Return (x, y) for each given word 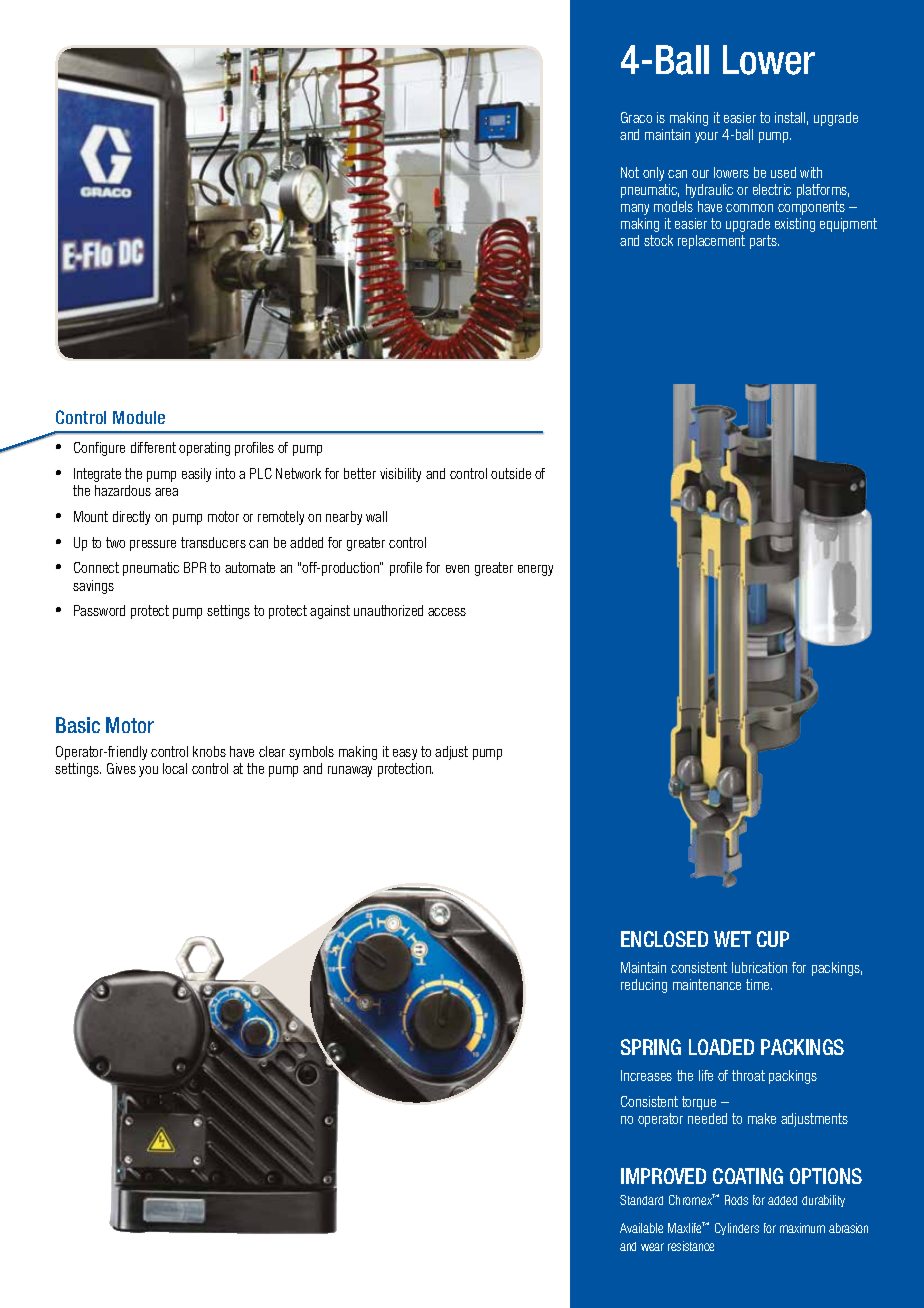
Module (139, 417)
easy (405, 754)
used (783, 172)
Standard (641, 1200)
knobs (209, 751)
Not (630, 172)
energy (535, 570)
